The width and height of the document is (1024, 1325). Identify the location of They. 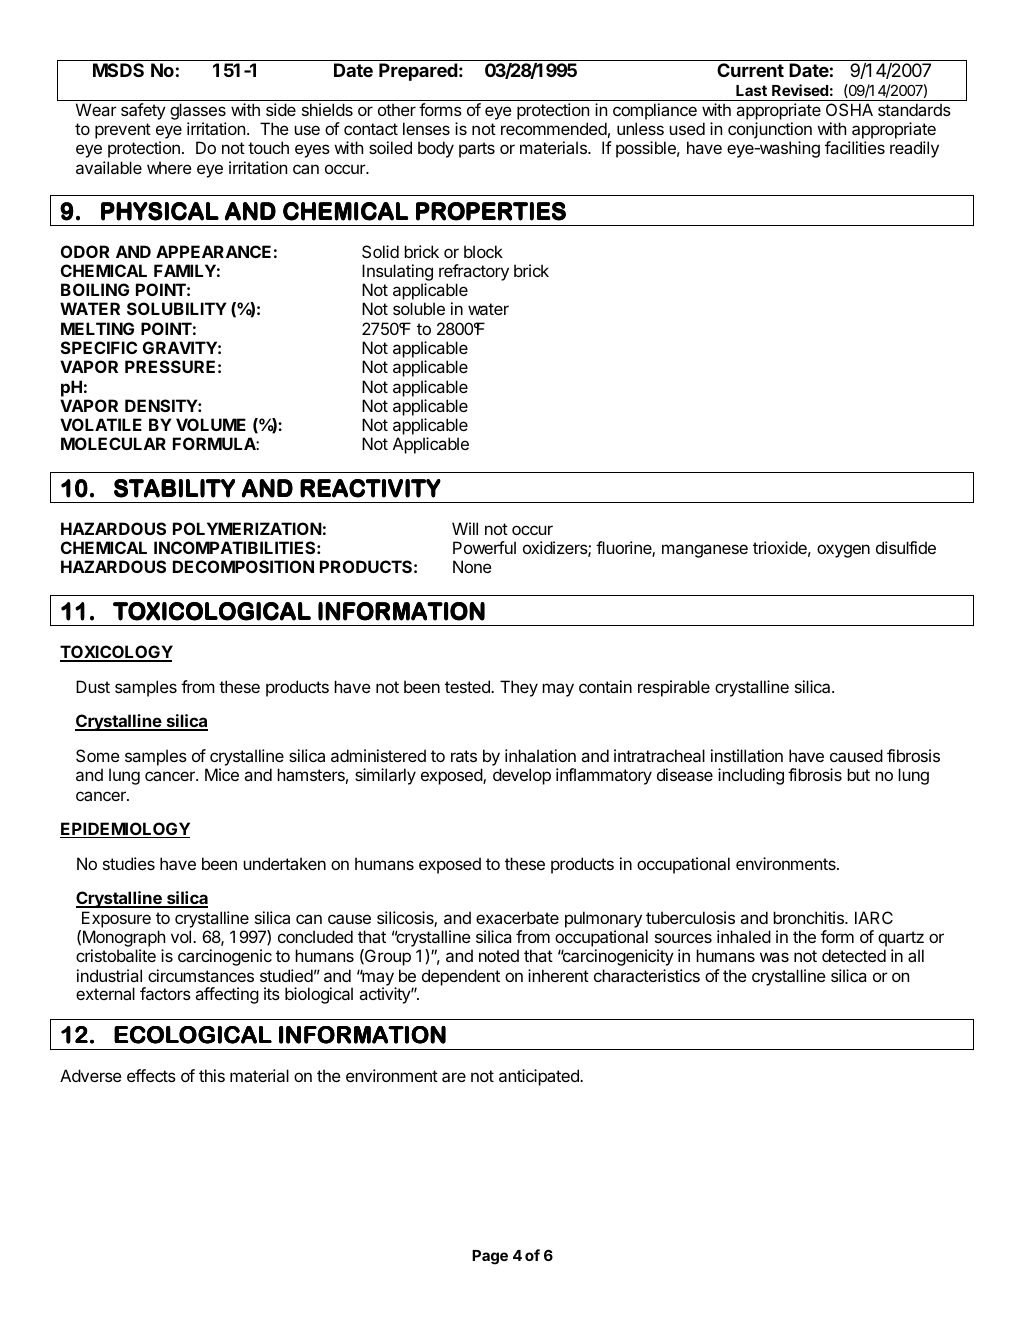
(519, 688).
